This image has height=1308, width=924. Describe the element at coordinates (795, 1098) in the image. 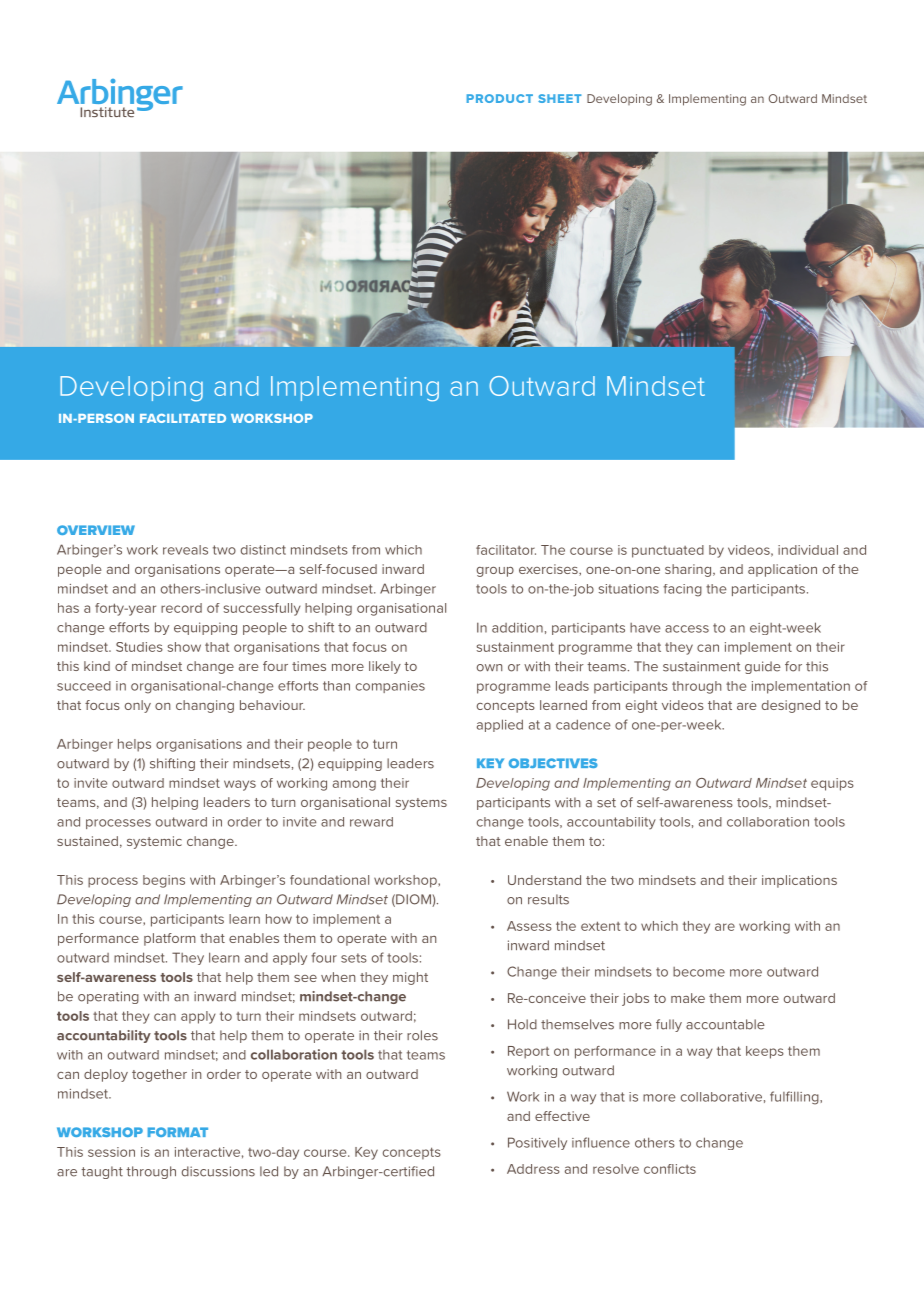

I see `fulfilling` at that location.
